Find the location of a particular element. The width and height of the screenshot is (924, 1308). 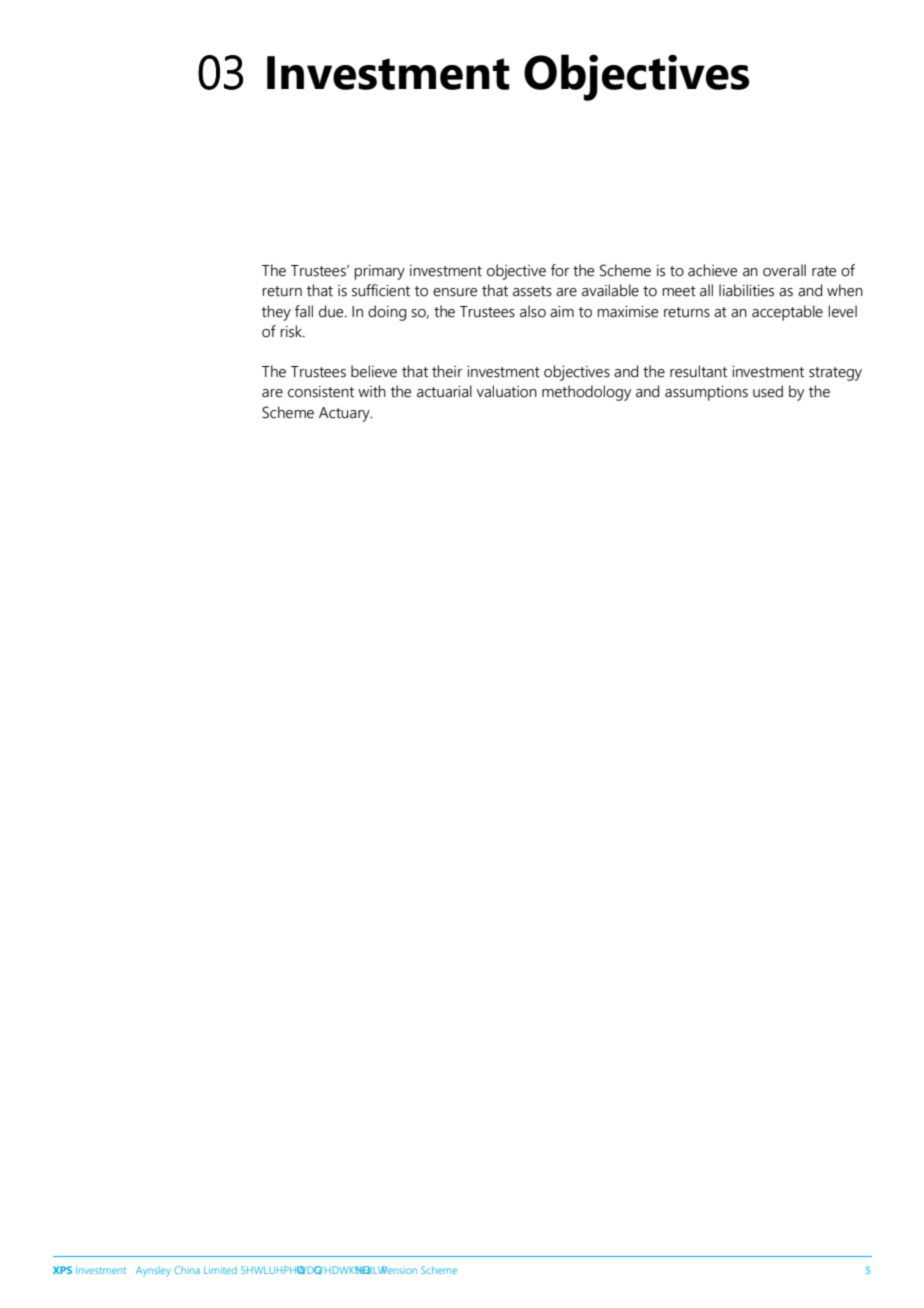

actuarial is located at coordinates (444, 391).
